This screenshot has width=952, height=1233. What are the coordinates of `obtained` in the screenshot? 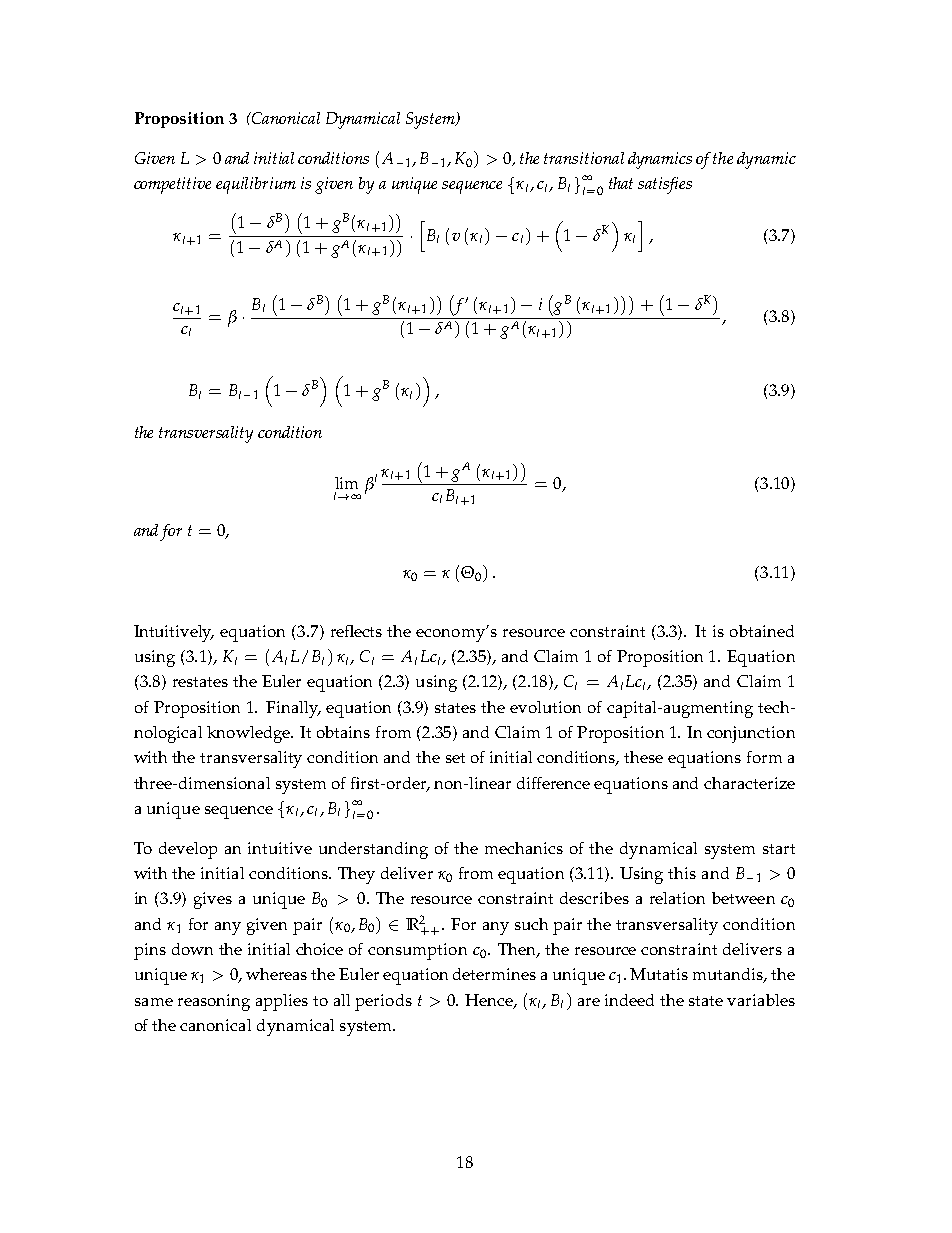 It's located at (762, 631).
